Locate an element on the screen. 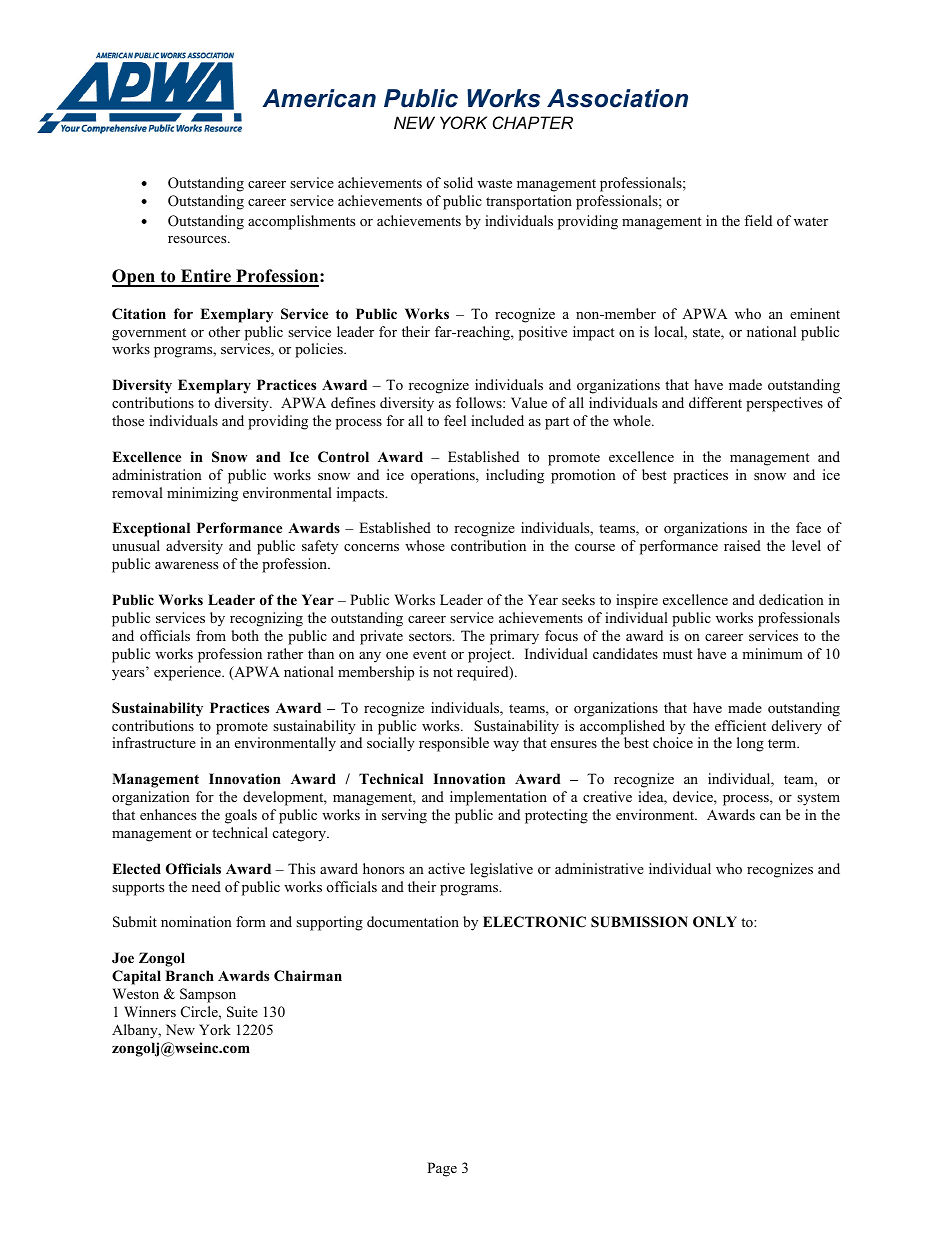 Image resolution: width=952 pixels, height=1233 pixels. field is located at coordinates (758, 220).
